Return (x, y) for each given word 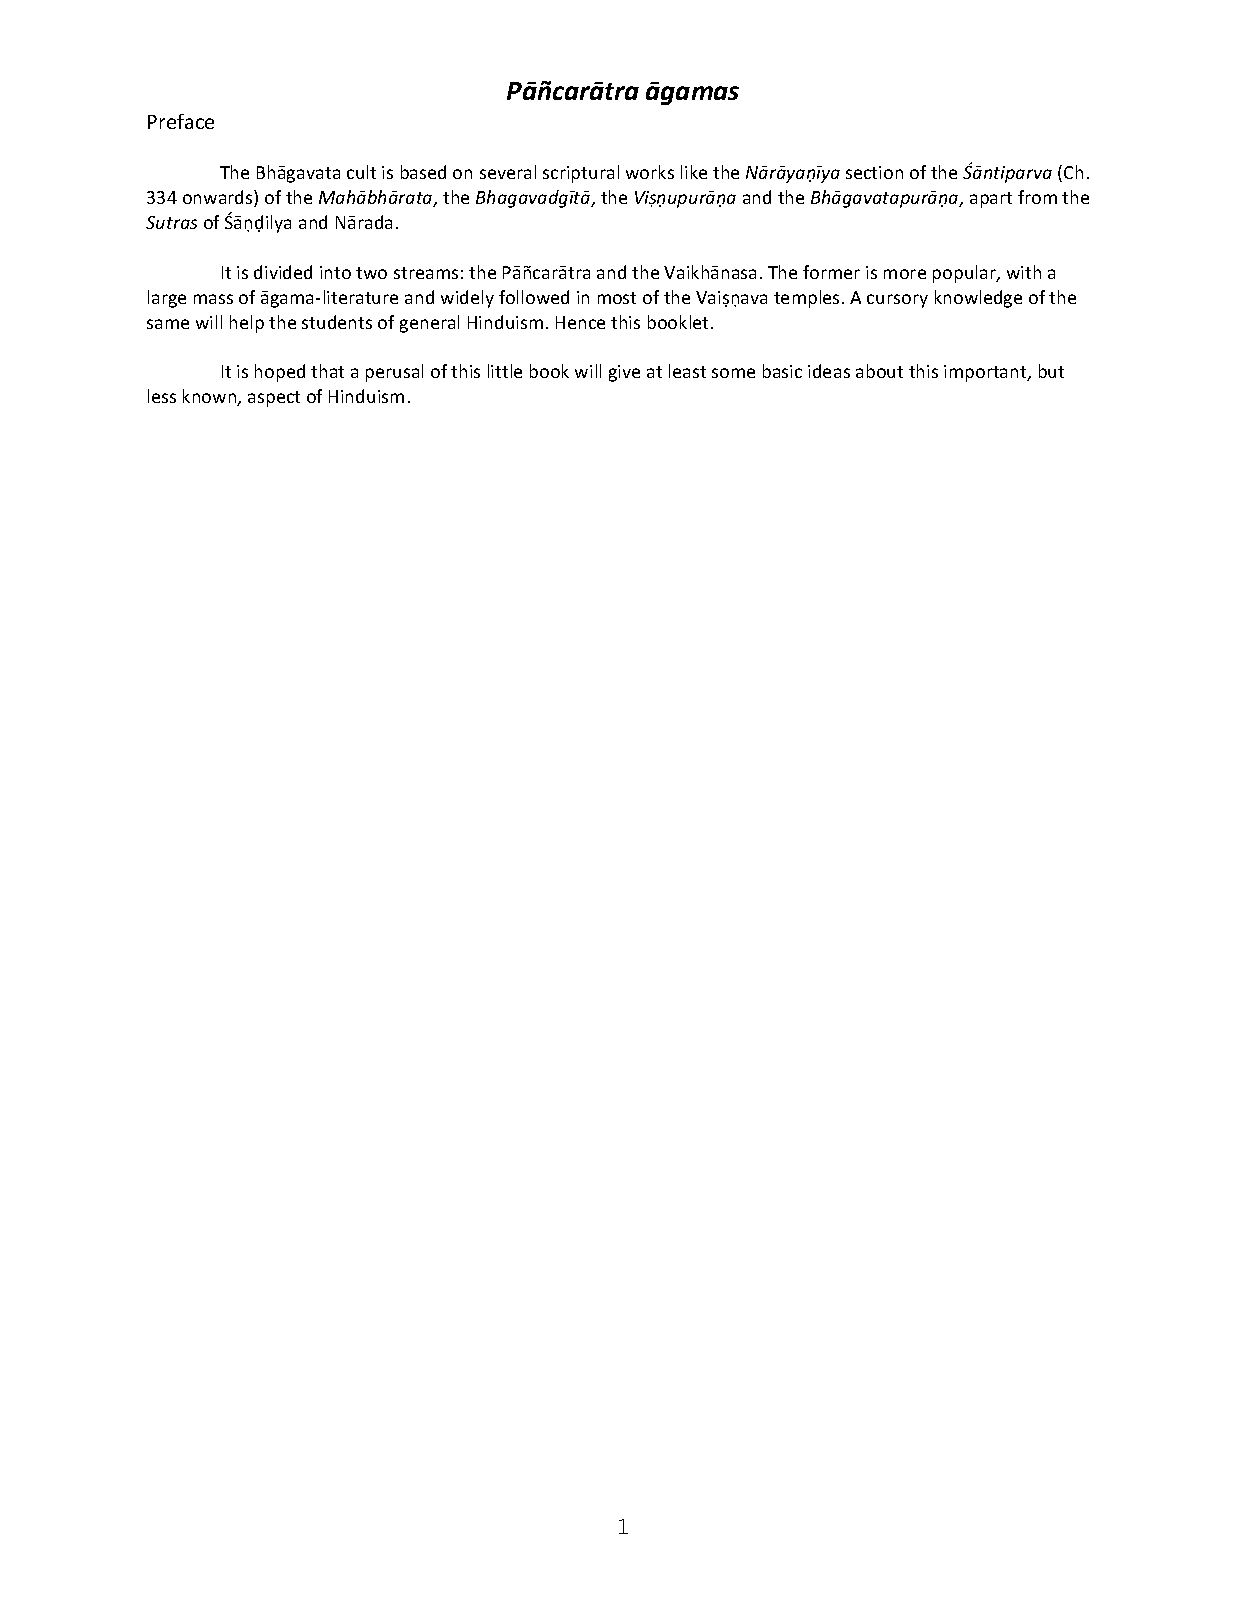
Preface (181, 121)
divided (283, 272)
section (874, 172)
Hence (580, 322)
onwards (219, 198)
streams (426, 273)
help (247, 324)
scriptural (581, 174)
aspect (274, 399)
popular (965, 274)
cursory (897, 301)
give (624, 373)
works (650, 172)
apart (991, 200)
